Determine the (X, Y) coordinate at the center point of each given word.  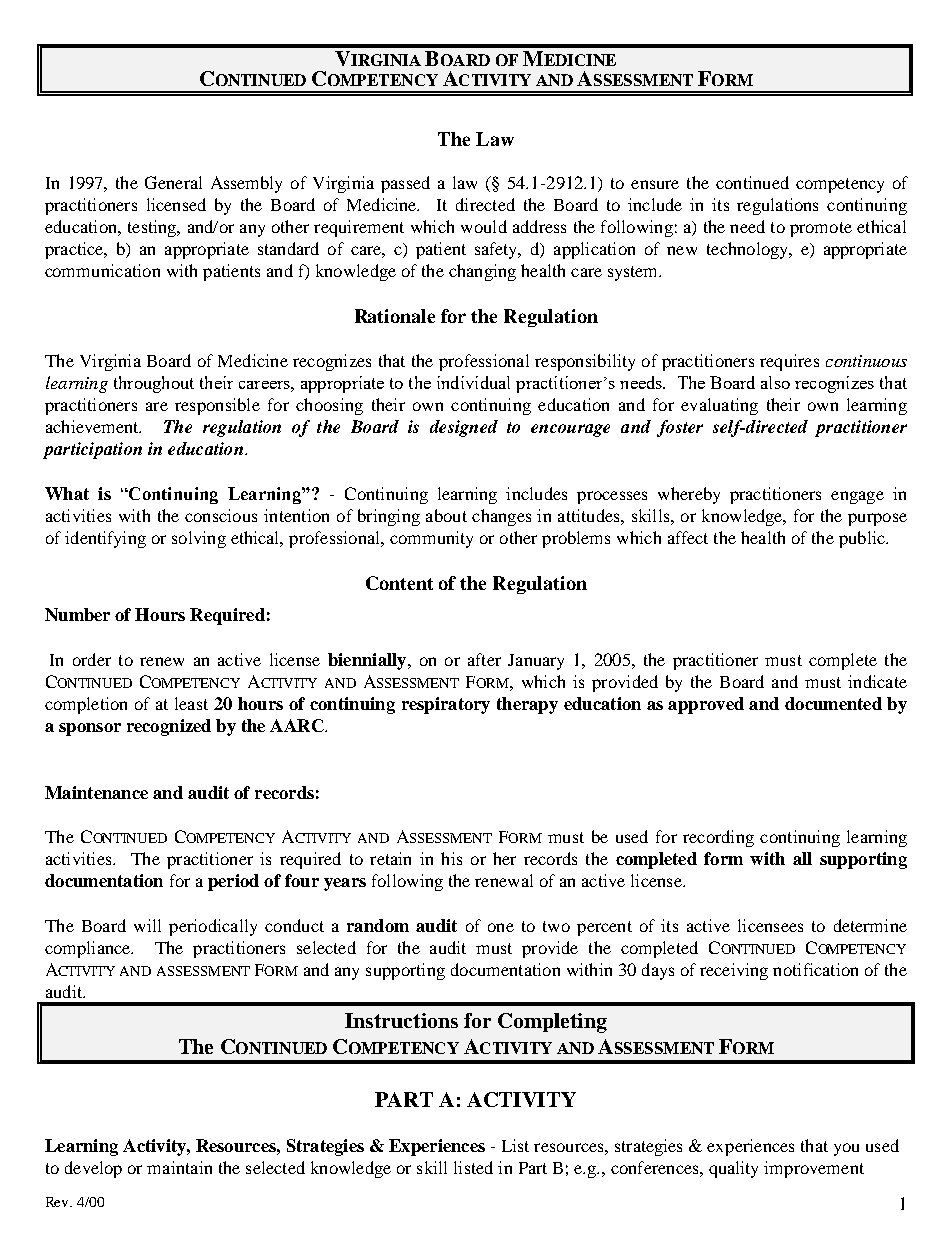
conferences (656, 1167)
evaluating (719, 406)
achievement (93, 426)
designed (464, 428)
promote (821, 229)
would (484, 226)
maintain (179, 1167)
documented (833, 703)
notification (815, 969)
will (147, 925)
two (556, 926)
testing (153, 228)
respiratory (446, 705)
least (191, 703)
